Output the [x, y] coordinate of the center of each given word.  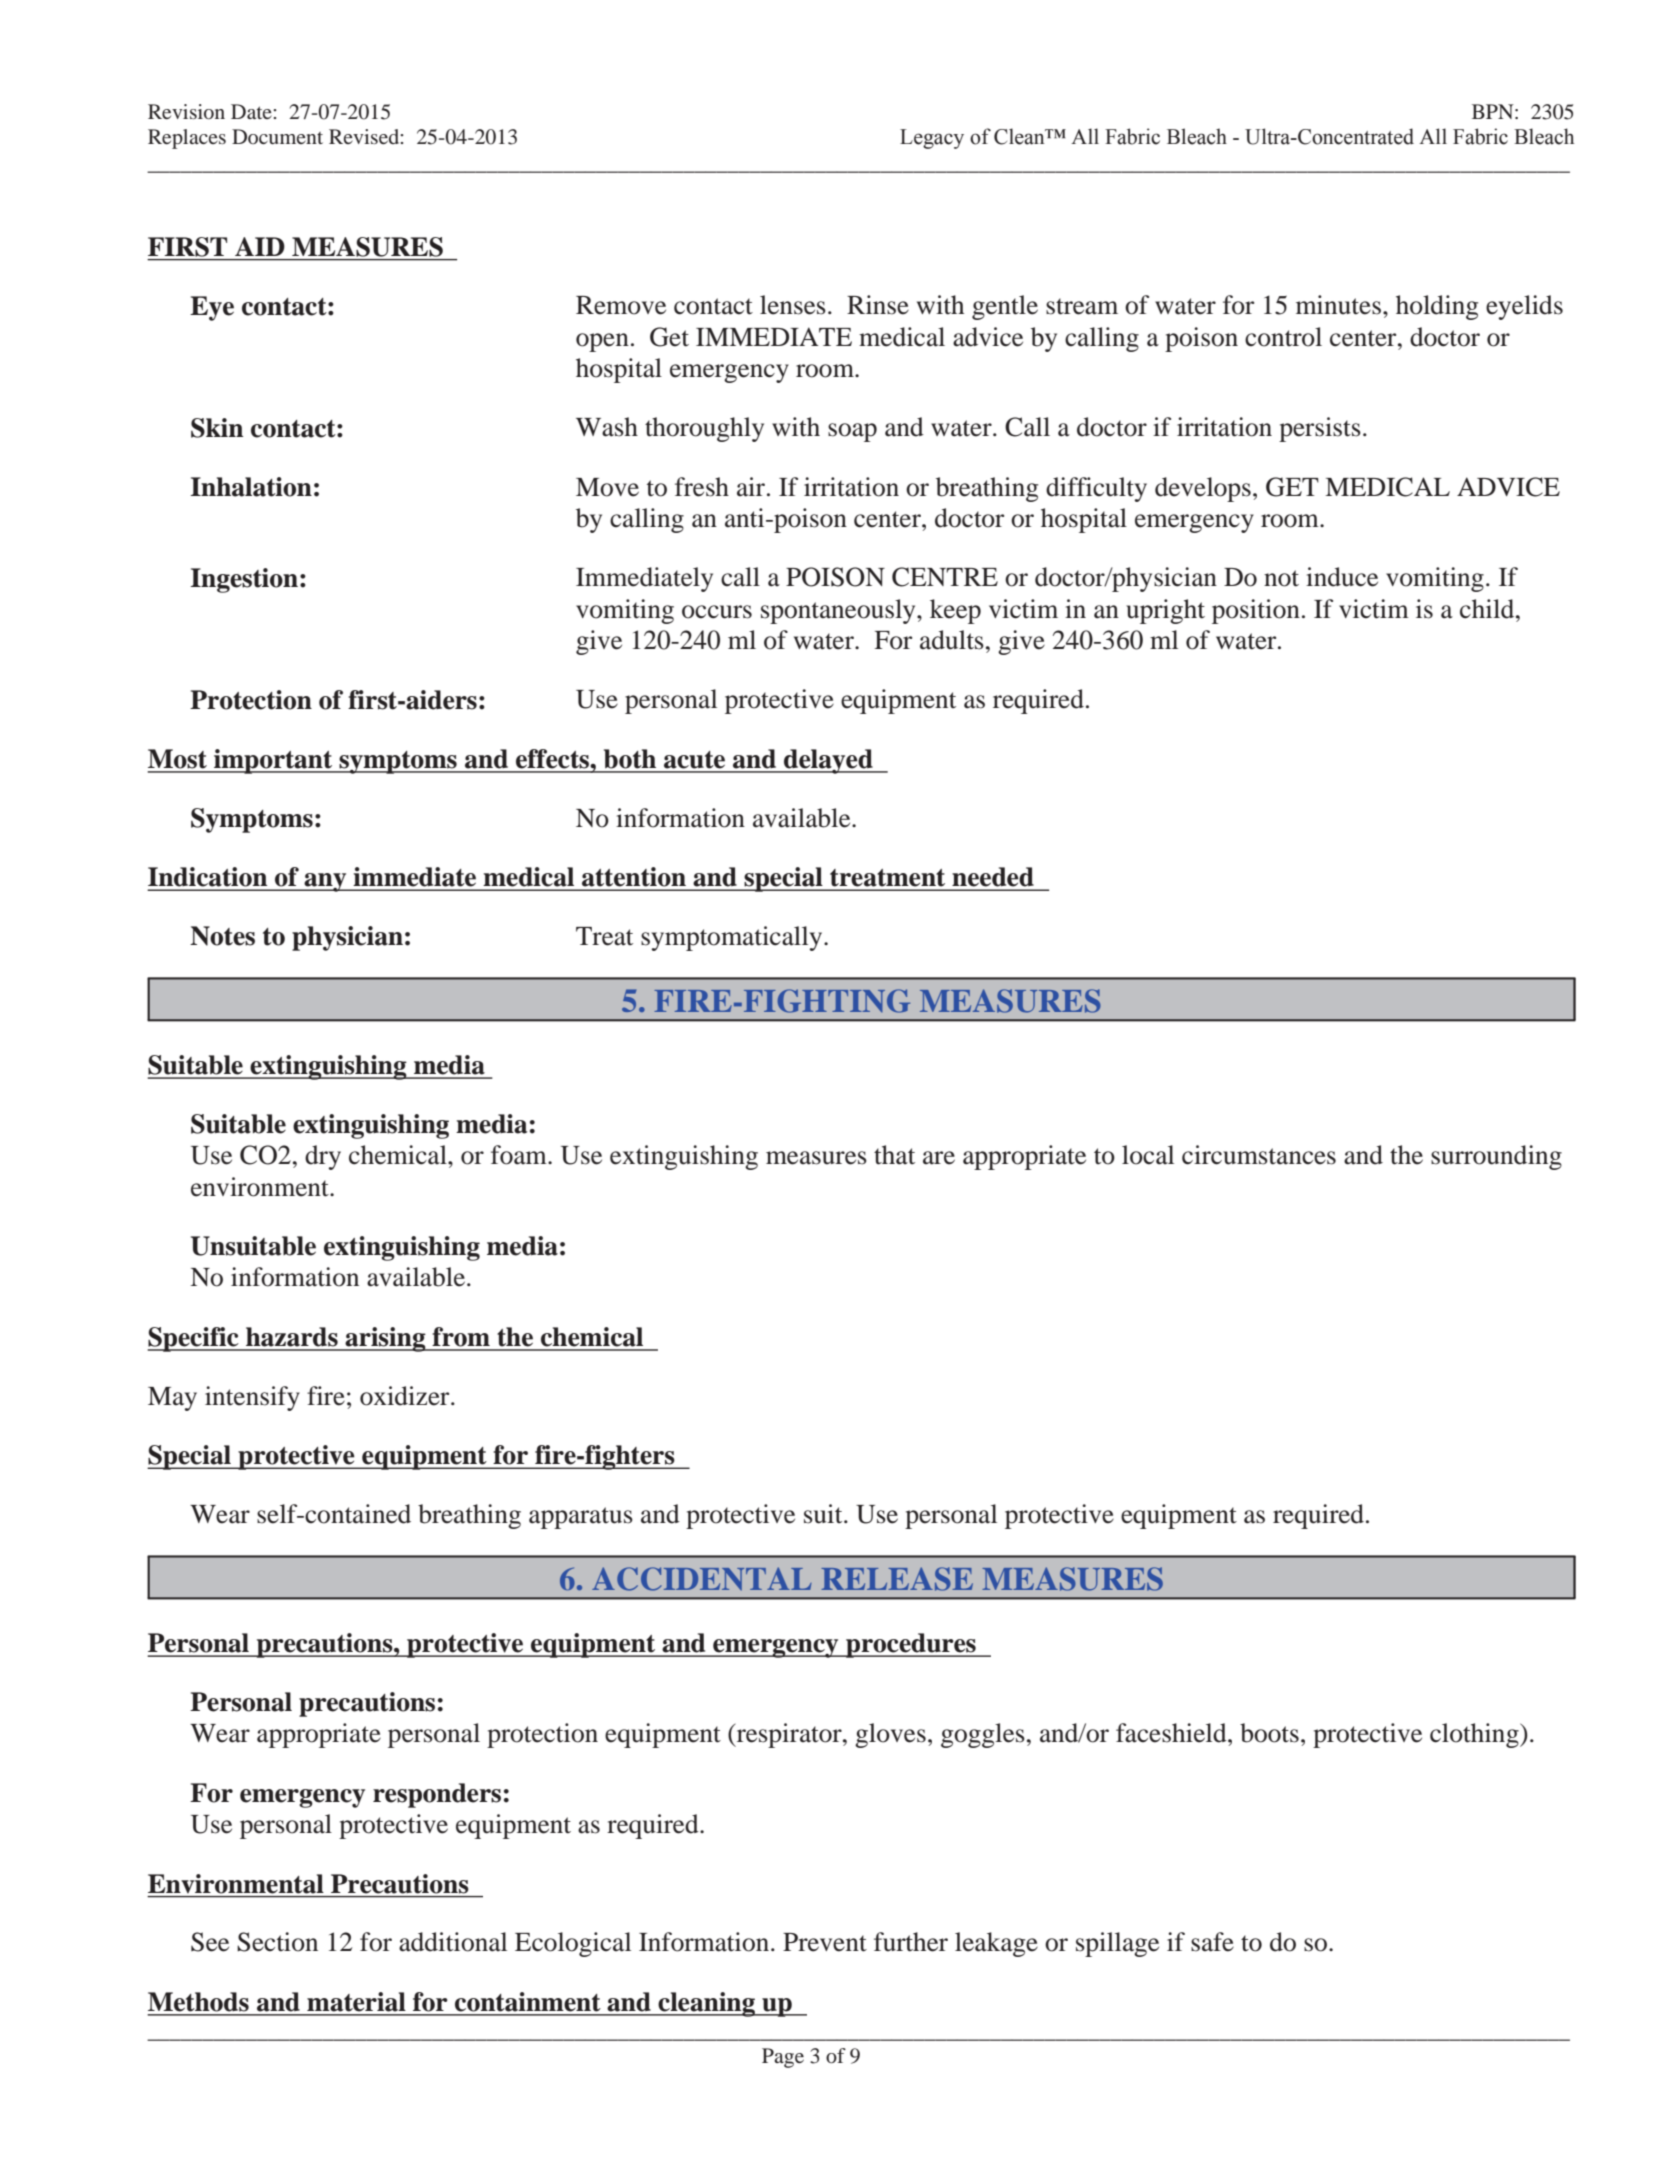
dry [323, 1157]
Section [277, 1942]
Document [277, 136]
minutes [1338, 305]
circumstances [1259, 1155]
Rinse [878, 305]
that [894, 1155]
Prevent [825, 1942]
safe [1212, 1942]
